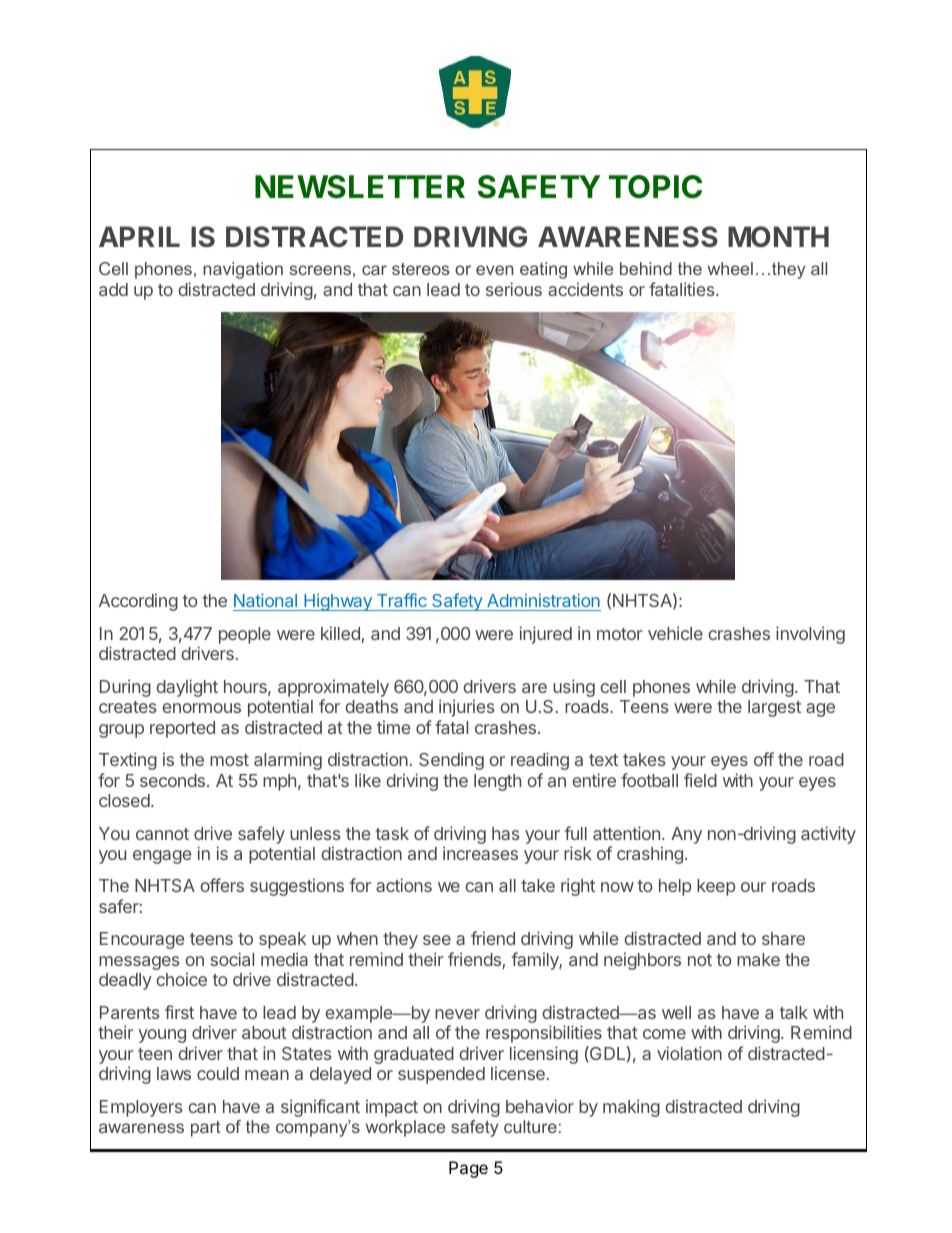  Describe the element at coordinates (206, 1129) in the page. I see `part` at that location.
